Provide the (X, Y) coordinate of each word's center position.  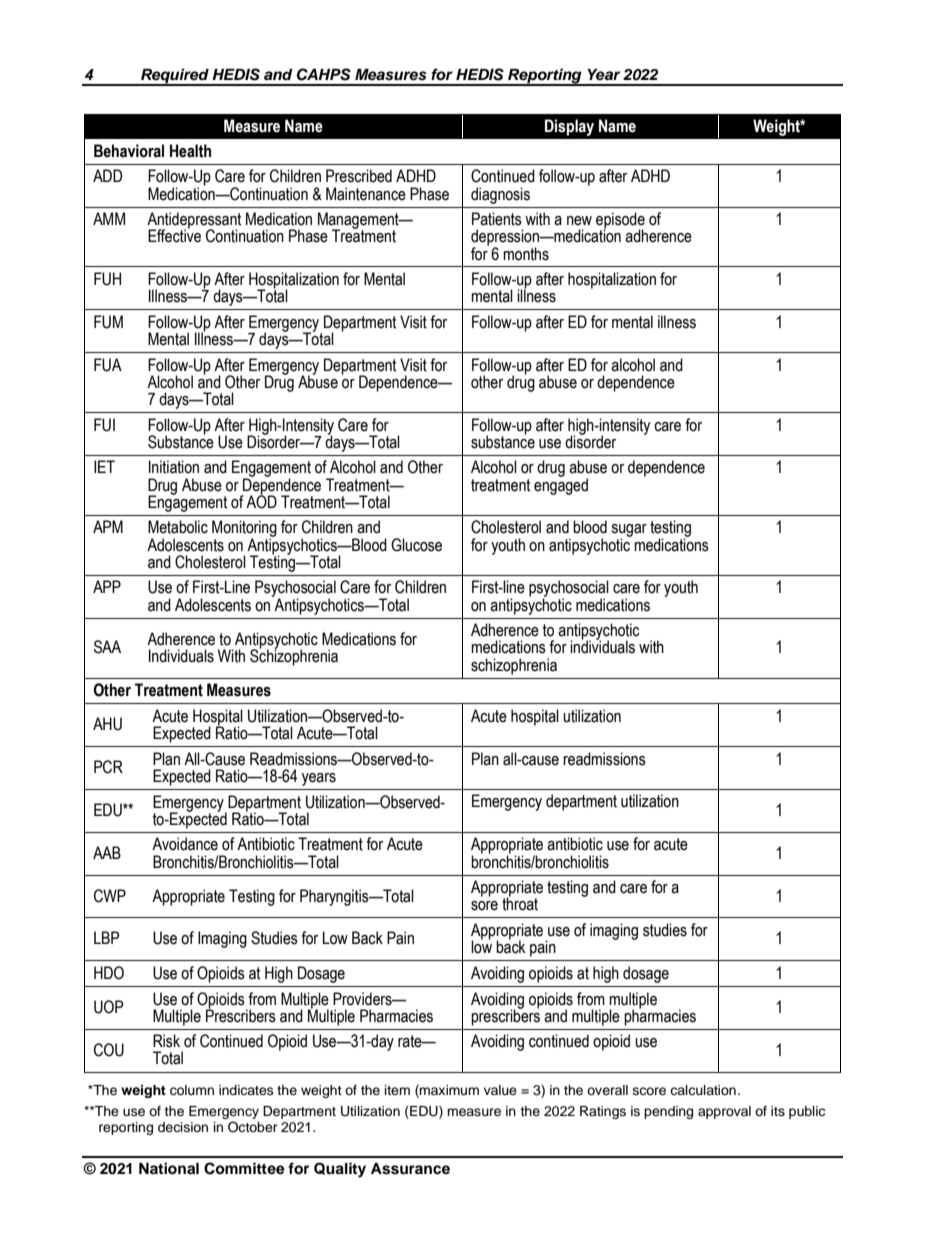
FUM (108, 322)
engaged (561, 485)
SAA (107, 647)
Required (175, 77)
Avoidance (185, 844)
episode (620, 221)
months (526, 254)
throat (520, 903)
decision (183, 1127)
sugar (629, 532)
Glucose (416, 545)
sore (484, 906)
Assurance (410, 1169)
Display (569, 127)
